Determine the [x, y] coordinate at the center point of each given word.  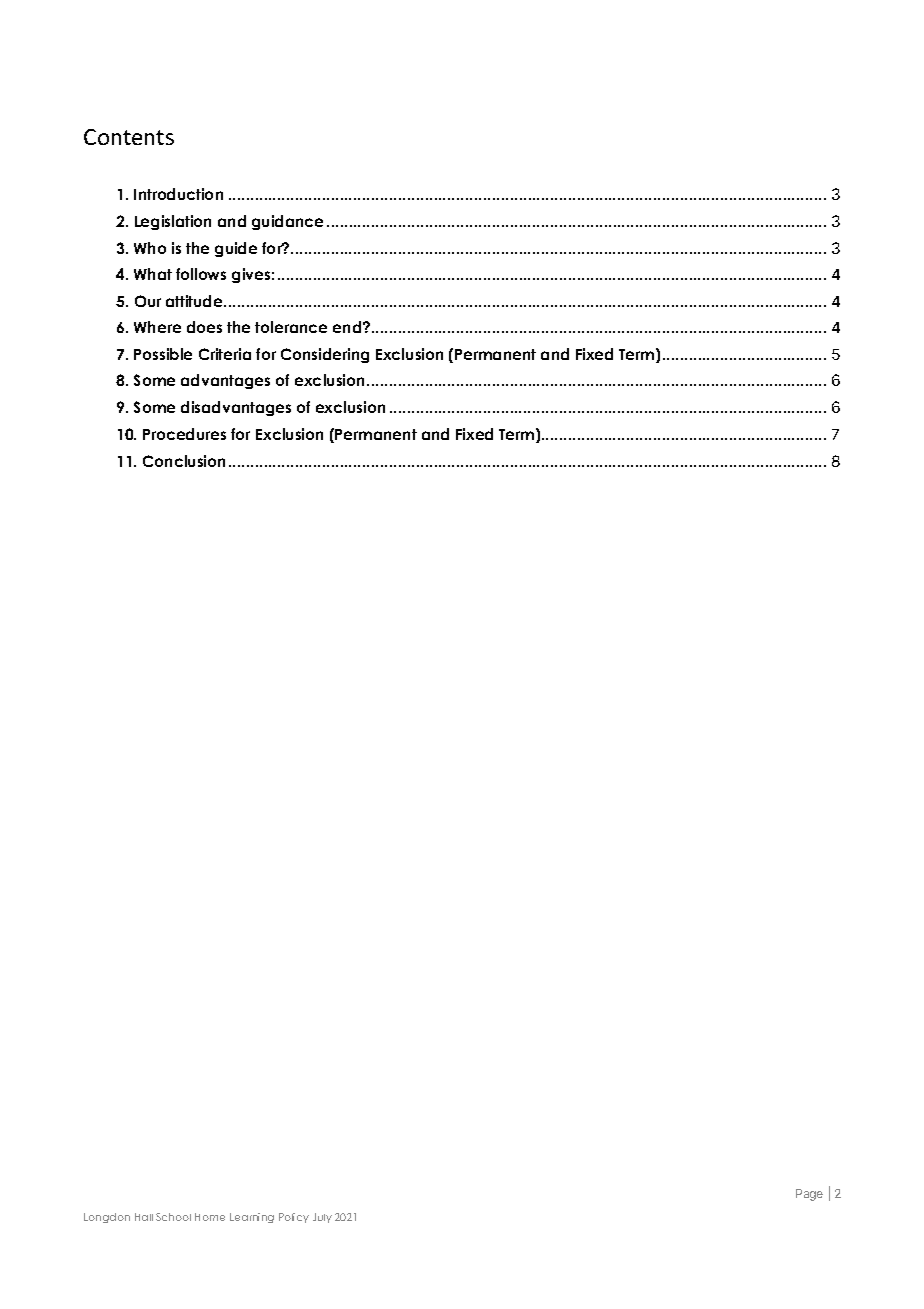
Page [809, 1195]
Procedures [184, 434]
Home [210, 1217]
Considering [325, 355]
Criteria [225, 354]
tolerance [291, 327]
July [322, 1218]
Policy [294, 1218]
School [173, 1217]
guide [236, 249]
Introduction [178, 194]
